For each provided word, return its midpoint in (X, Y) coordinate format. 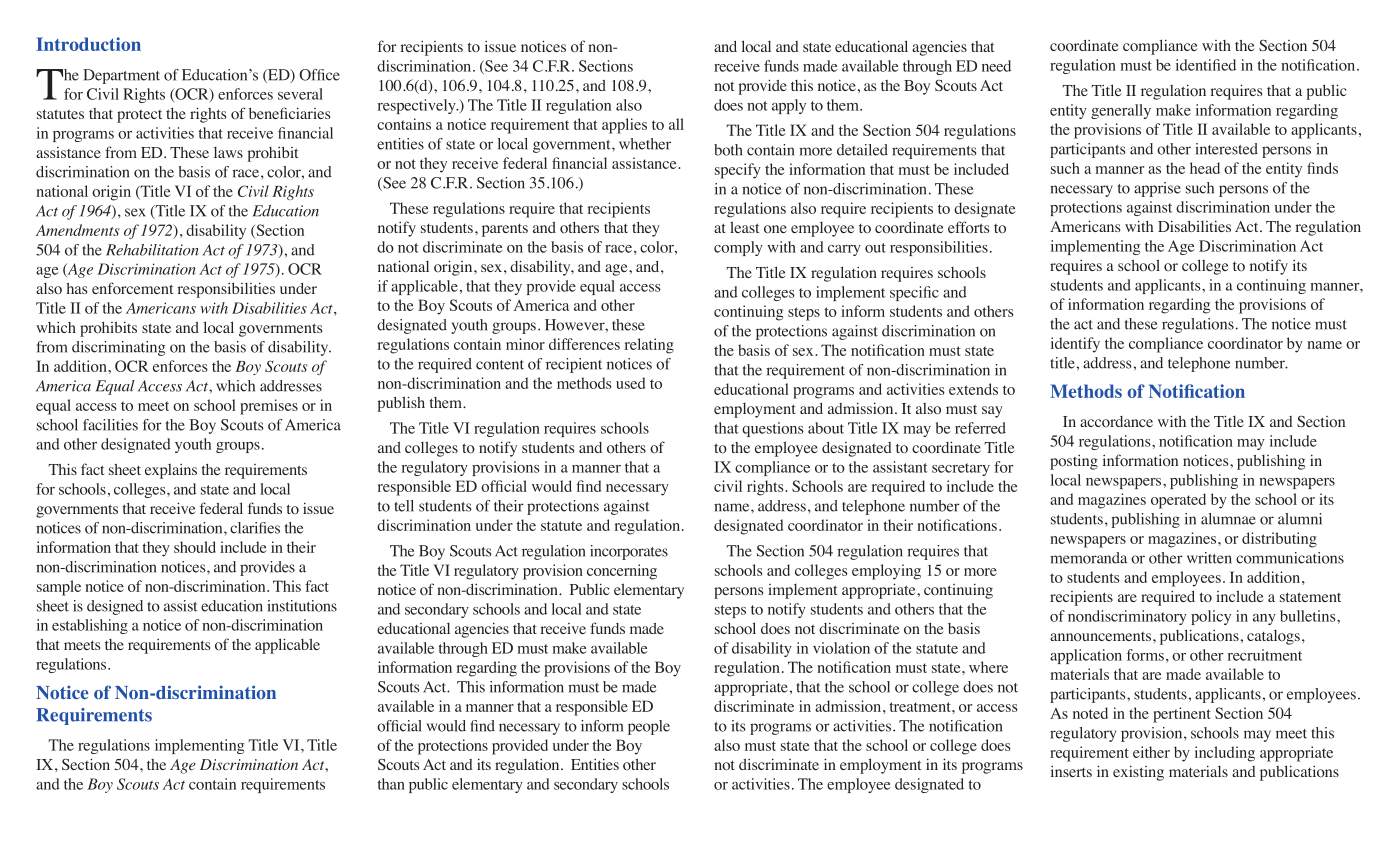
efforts (968, 227)
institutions (302, 606)
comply (738, 248)
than (391, 784)
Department (121, 76)
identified (1206, 65)
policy (1211, 617)
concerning (622, 572)
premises (269, 407)
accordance (1116, 421)
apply (789, 106)
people (649, 727)
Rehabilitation (152, 250)
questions (773, 429)
